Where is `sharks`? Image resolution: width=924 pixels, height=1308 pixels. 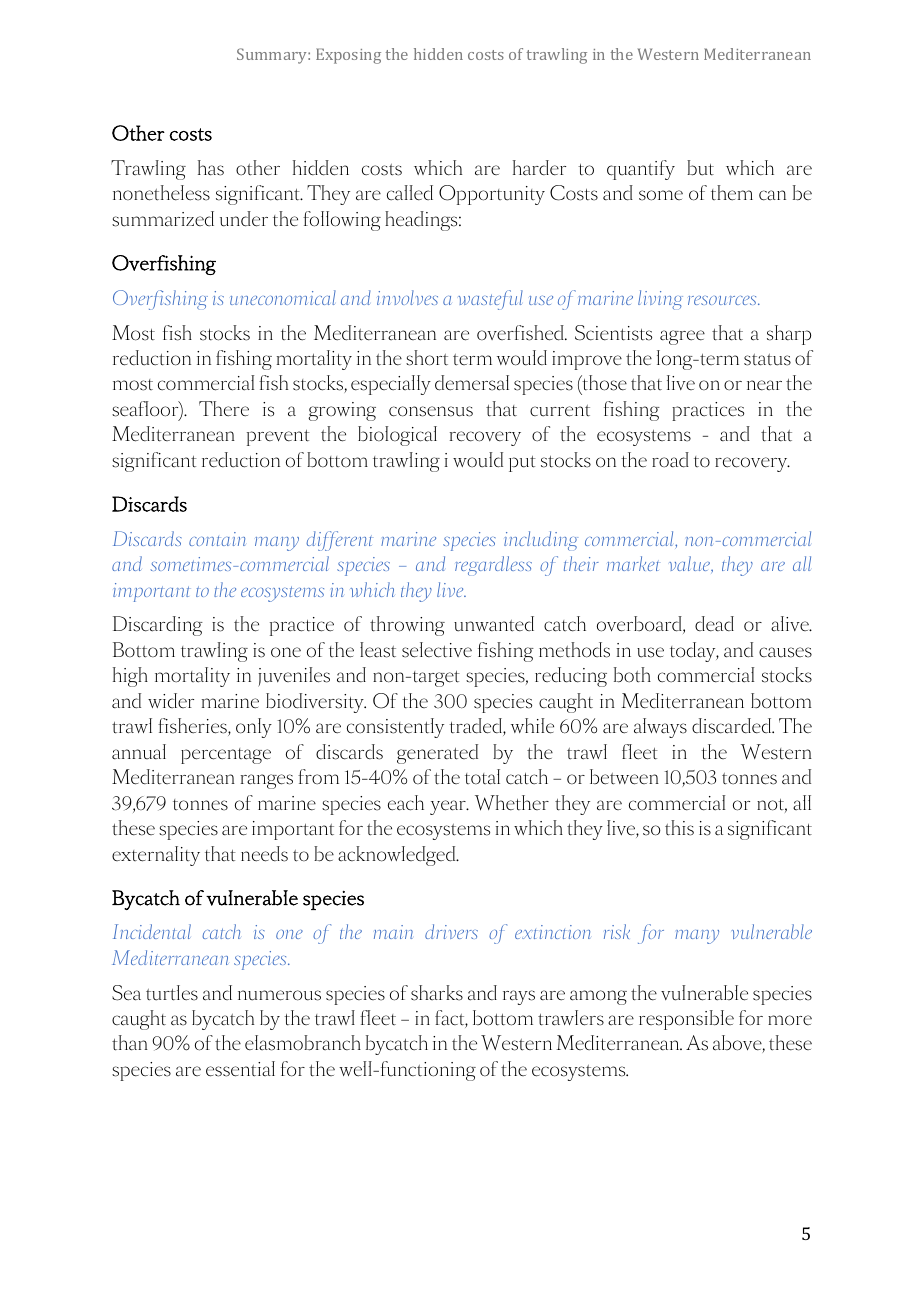 sharks is located at coordinates (437, 993).
